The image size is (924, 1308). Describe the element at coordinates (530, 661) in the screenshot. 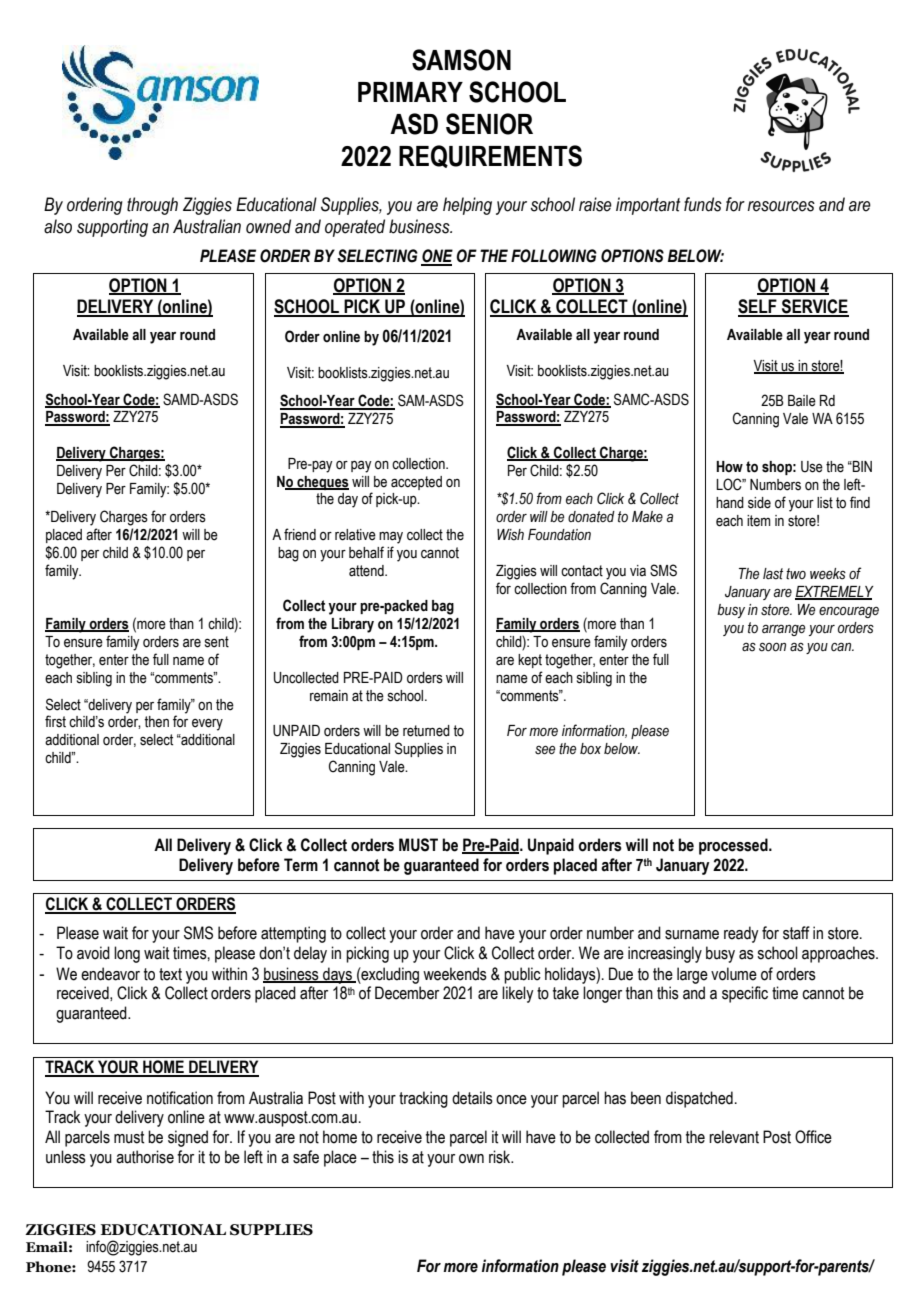

I see `kept` at that location.
